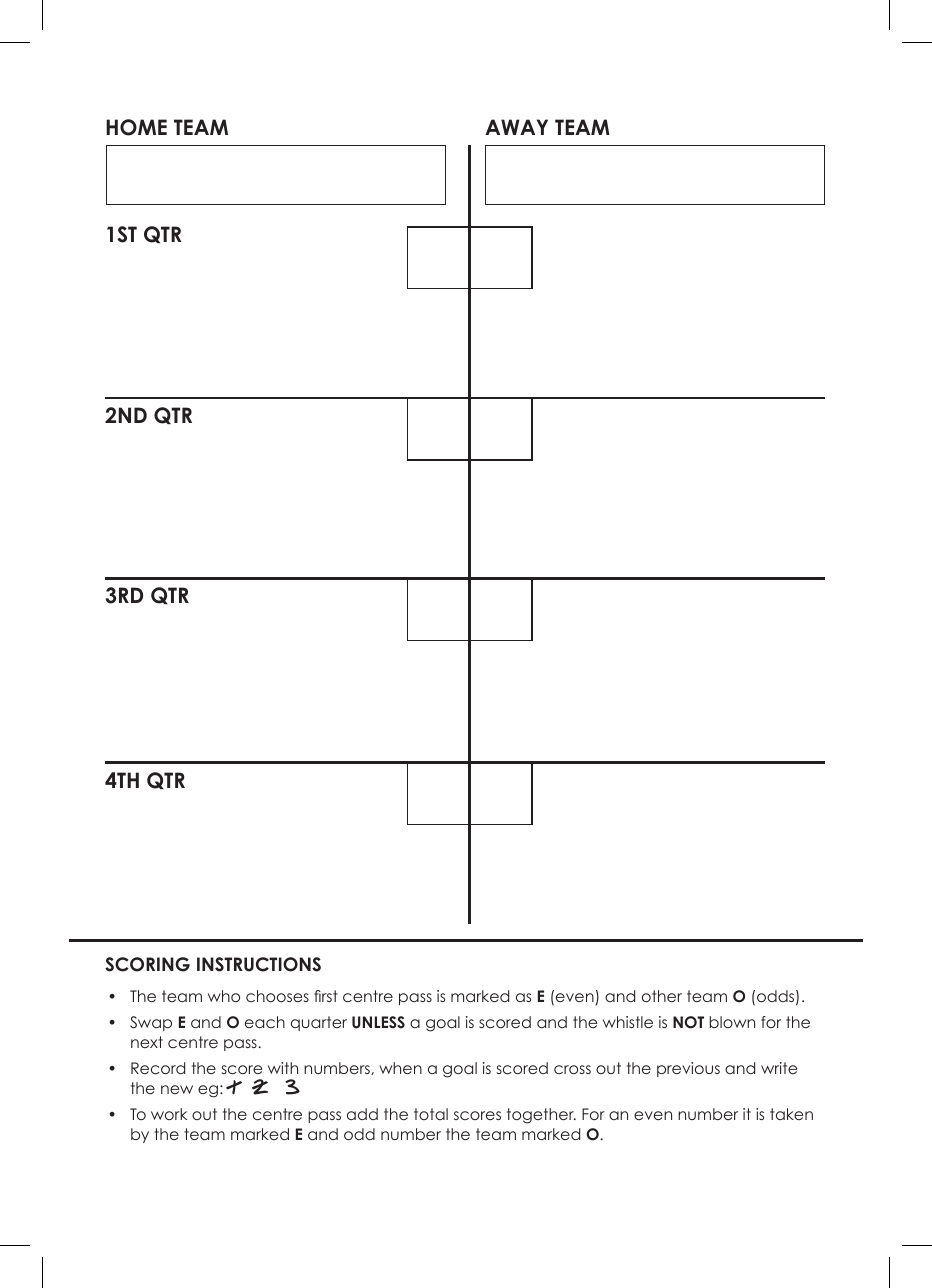  Describe the element at coordinates (224, 996) in the screenshot. I see `who` at that location.
